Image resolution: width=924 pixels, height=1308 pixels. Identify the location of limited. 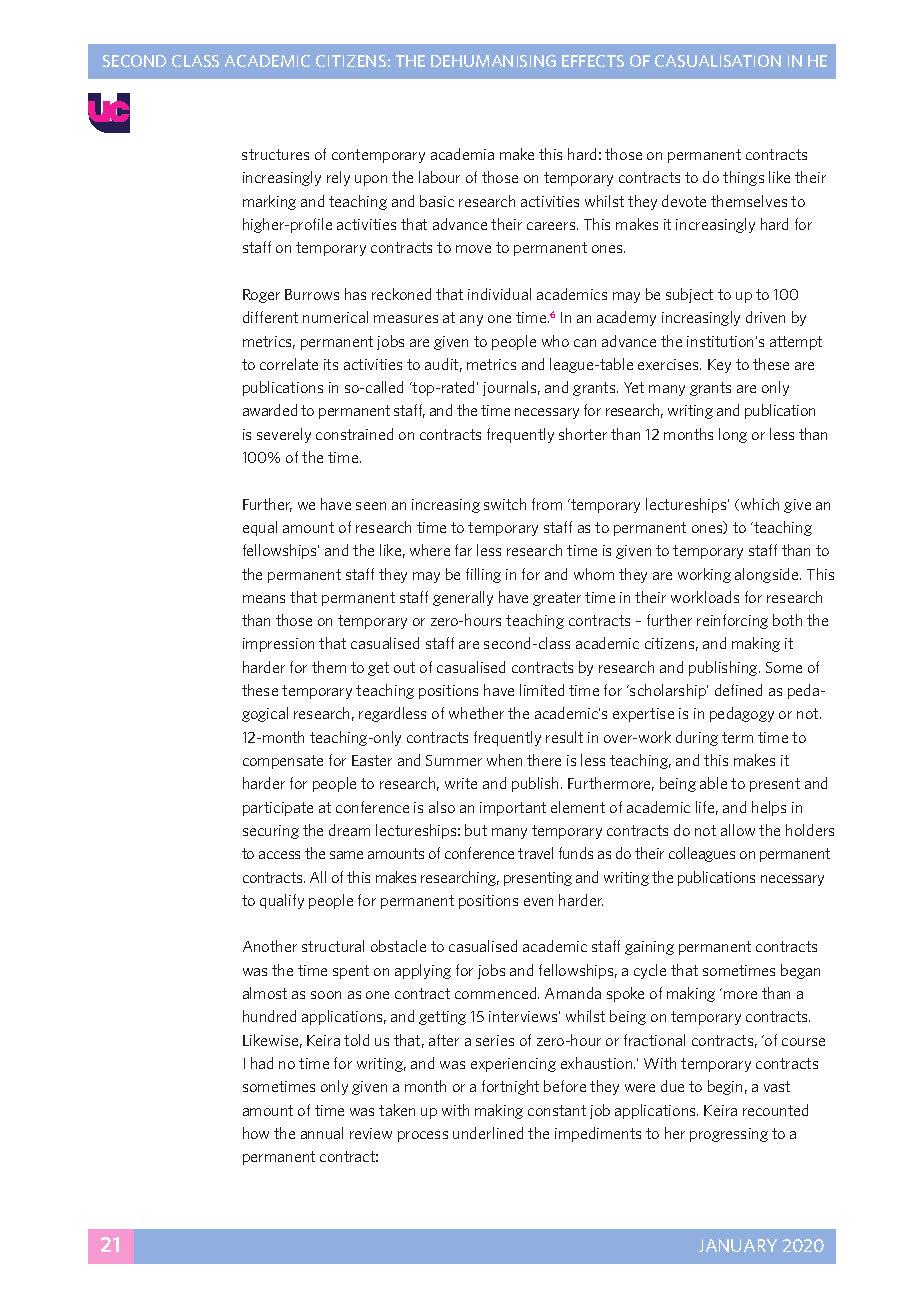
(542, 690).
